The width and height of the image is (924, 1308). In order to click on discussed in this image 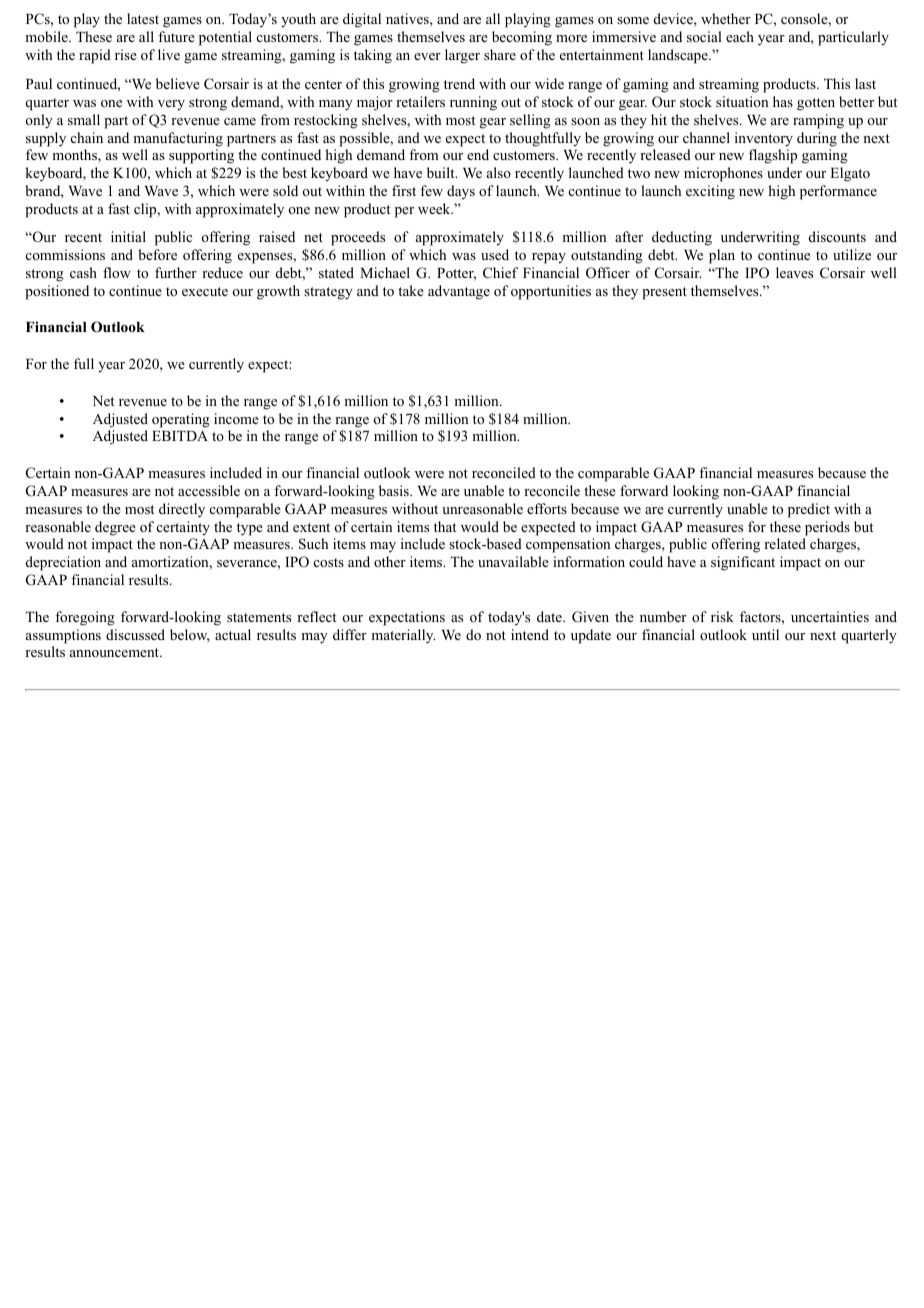, I will do `click(135, 634)`.
